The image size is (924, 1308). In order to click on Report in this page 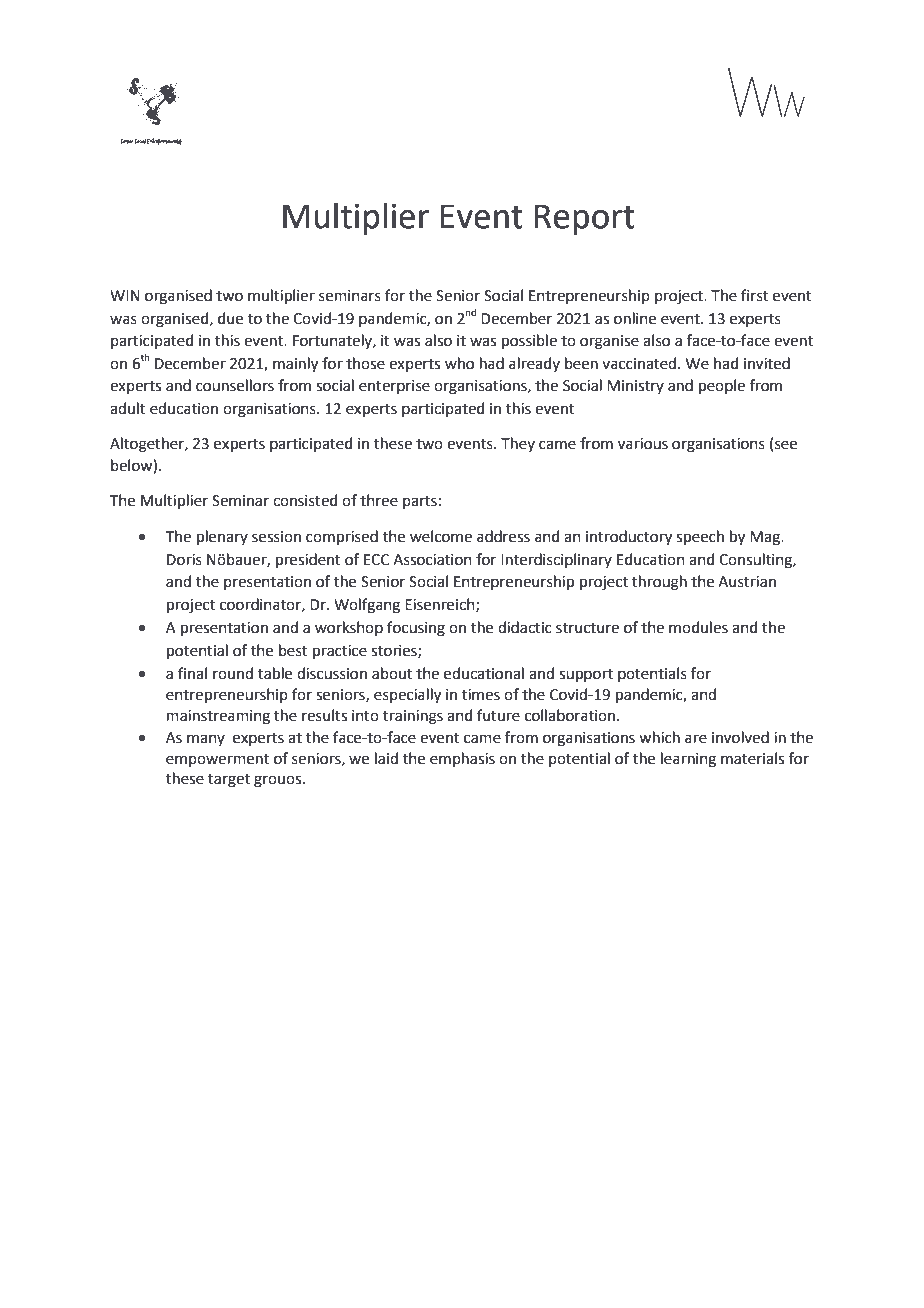, I will do `click(585, 219)`.
